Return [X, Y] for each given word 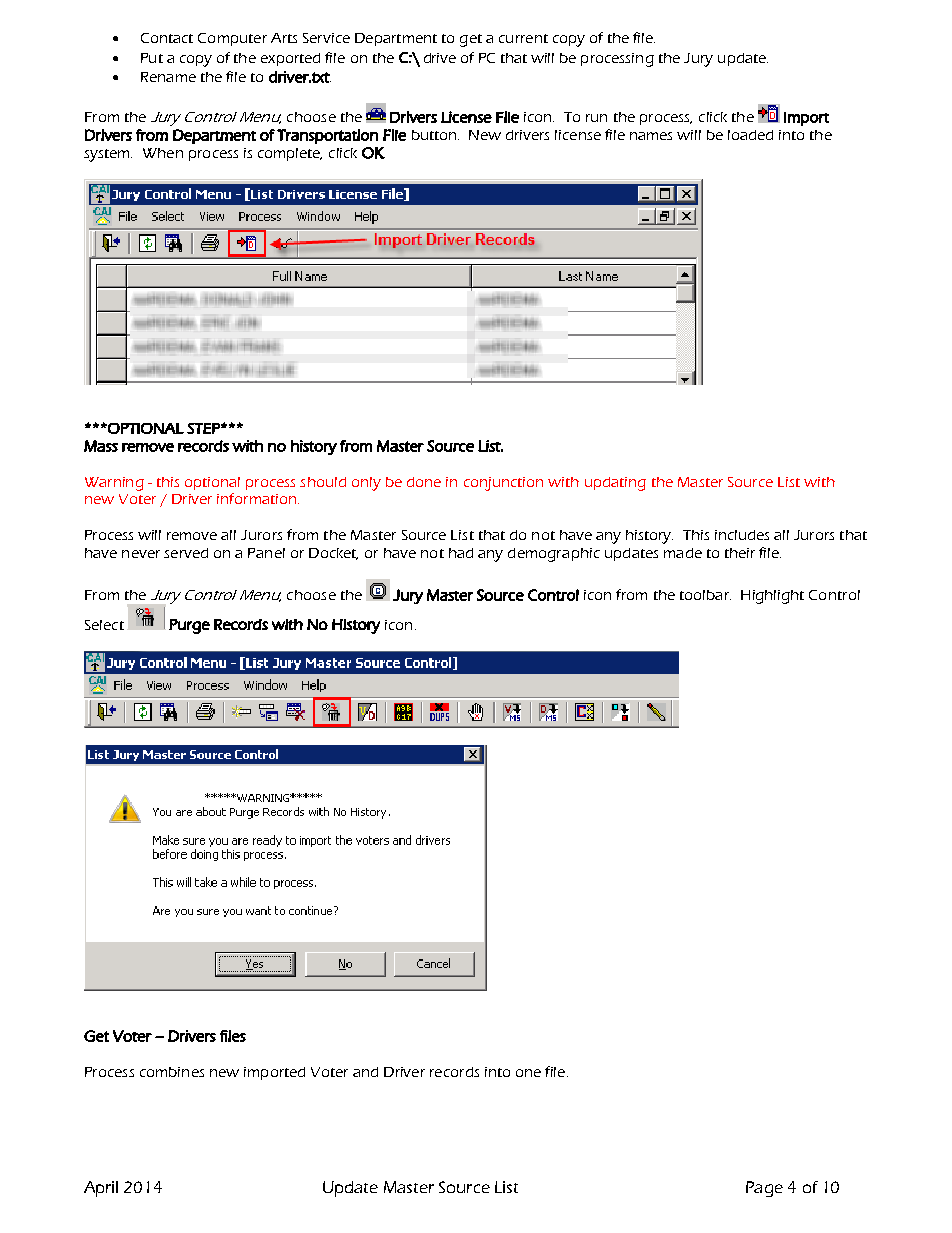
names [651, 136]
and [365, 1072]
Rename [168, 77]
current [523, 38]
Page [764, 1189]
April [101, 1189]
